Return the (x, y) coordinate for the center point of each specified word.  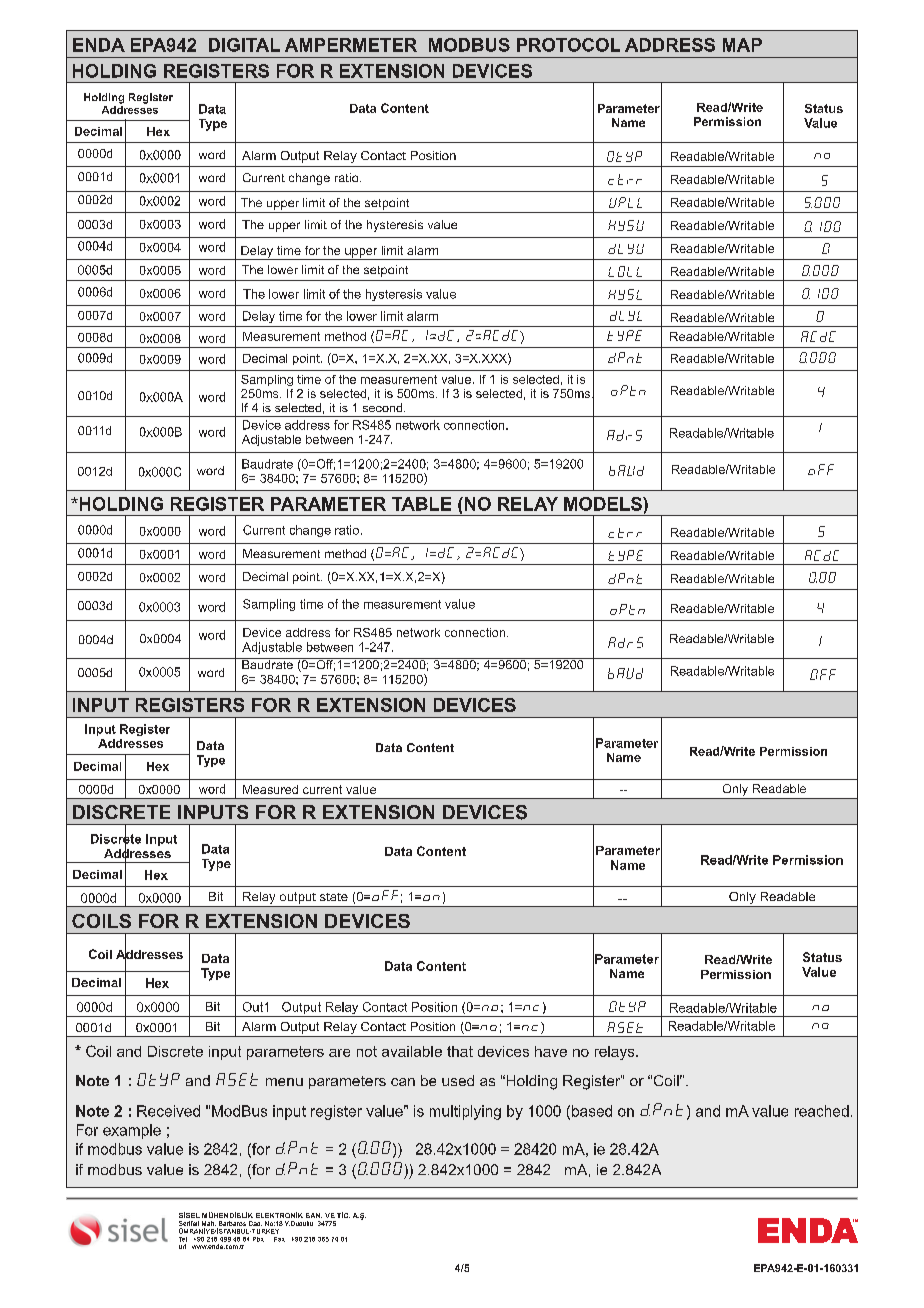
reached (822, 1111)
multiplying (465, 1112)
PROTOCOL (568, 45)
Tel (183, 1239)
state (334, 897)
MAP (742, 45)
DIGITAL (244, 45)
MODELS (604, 504)
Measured (270, 789)
